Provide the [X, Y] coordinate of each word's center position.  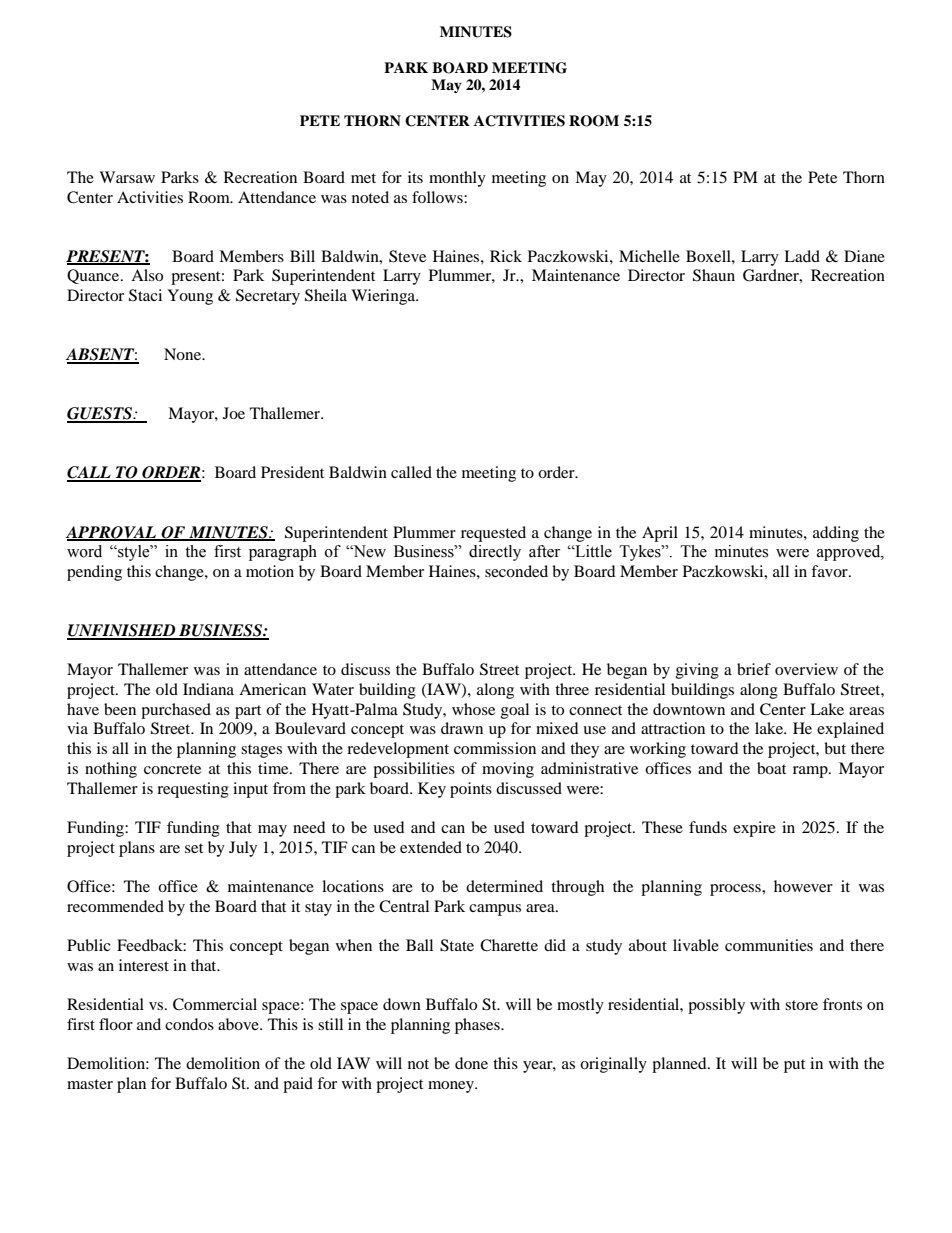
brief [754, 669]
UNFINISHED [122, 631]
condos [189, 1024]
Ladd [802, 256]
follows [438, 197]
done [471, 1063]
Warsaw [127, 177]
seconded [516, 571]
